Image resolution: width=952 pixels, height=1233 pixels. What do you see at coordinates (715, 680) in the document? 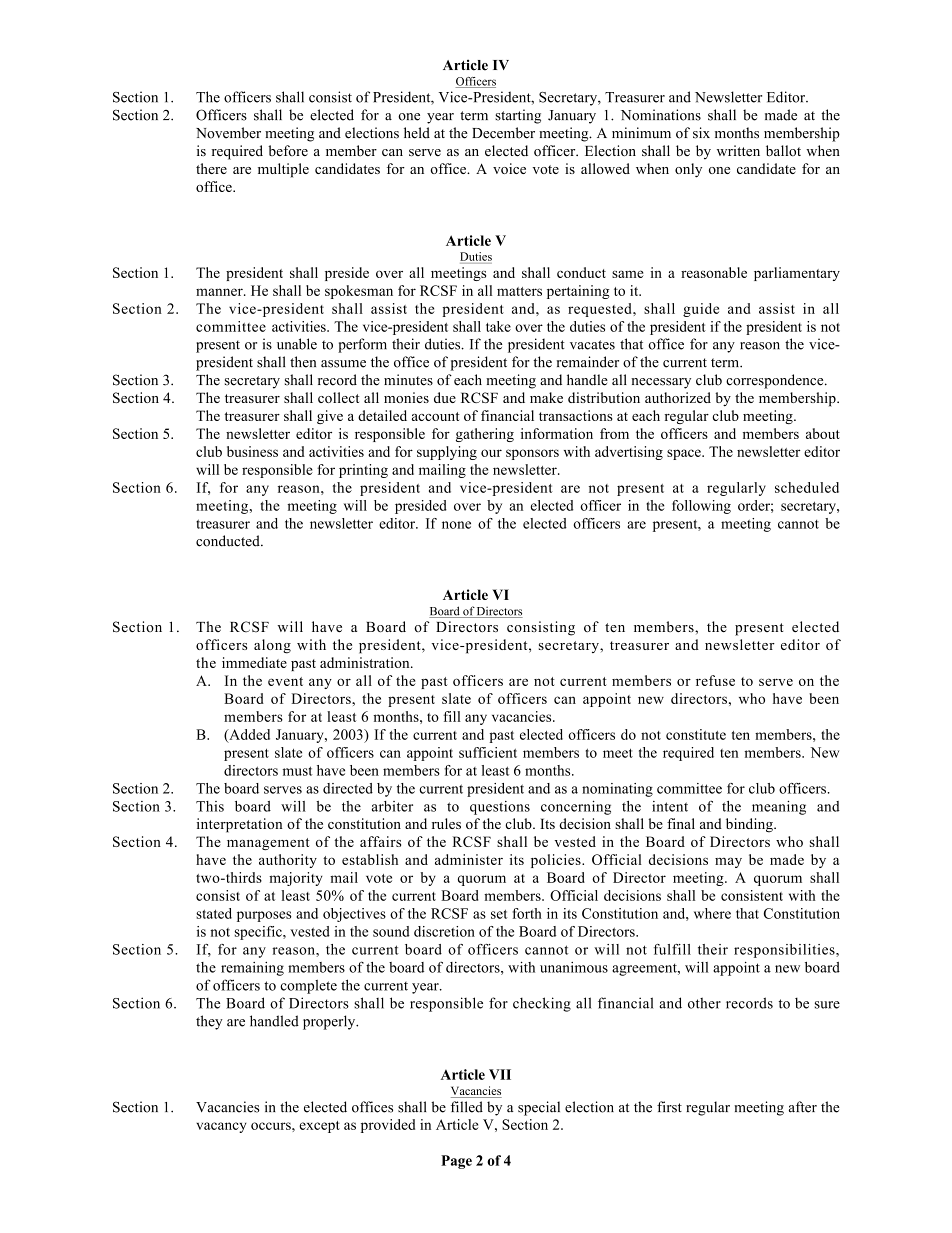
I see `refuse` at bounding box center [715, 680].
